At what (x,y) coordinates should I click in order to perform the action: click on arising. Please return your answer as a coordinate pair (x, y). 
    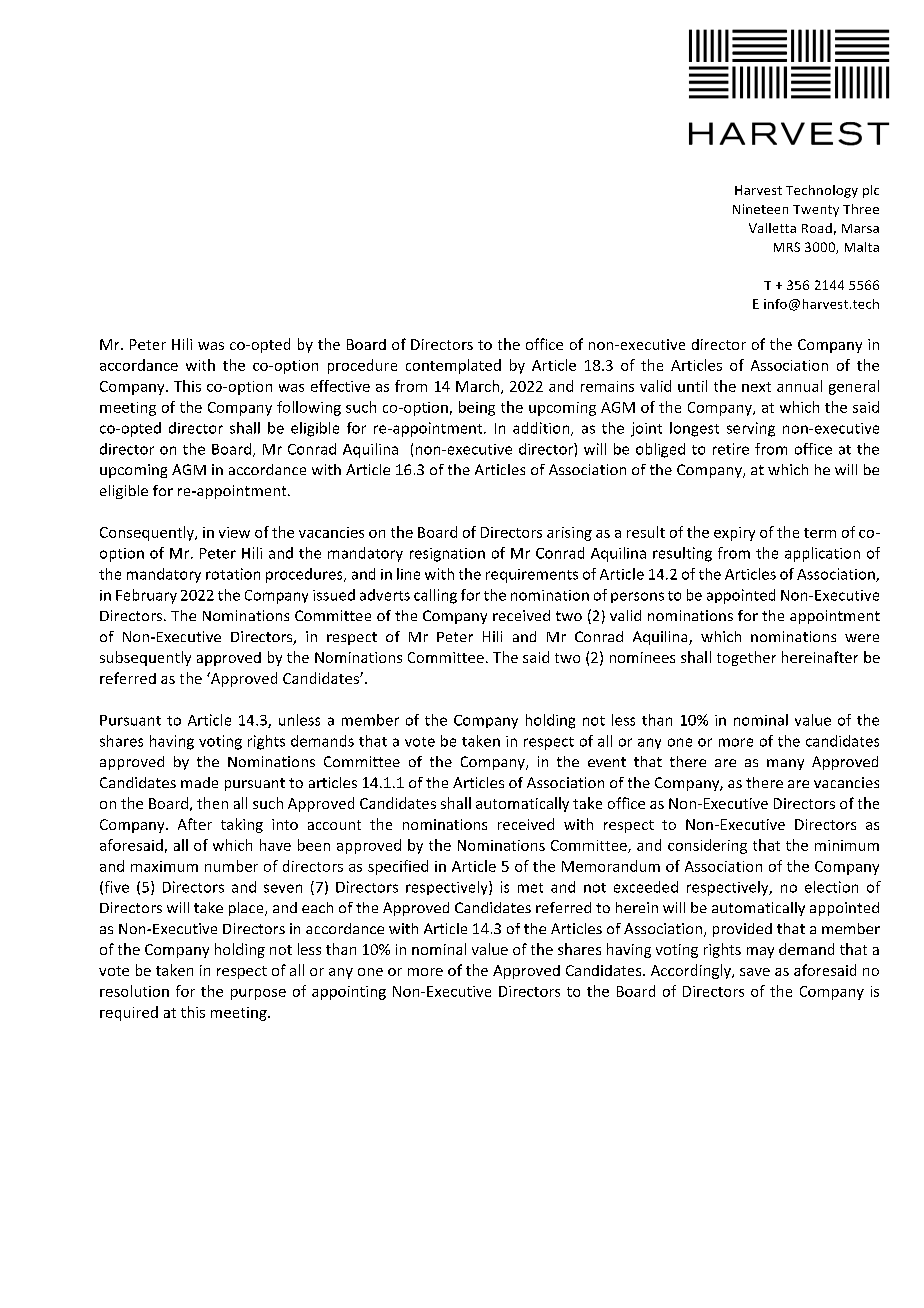
    Looking at the image, I should click on (569, 534).
